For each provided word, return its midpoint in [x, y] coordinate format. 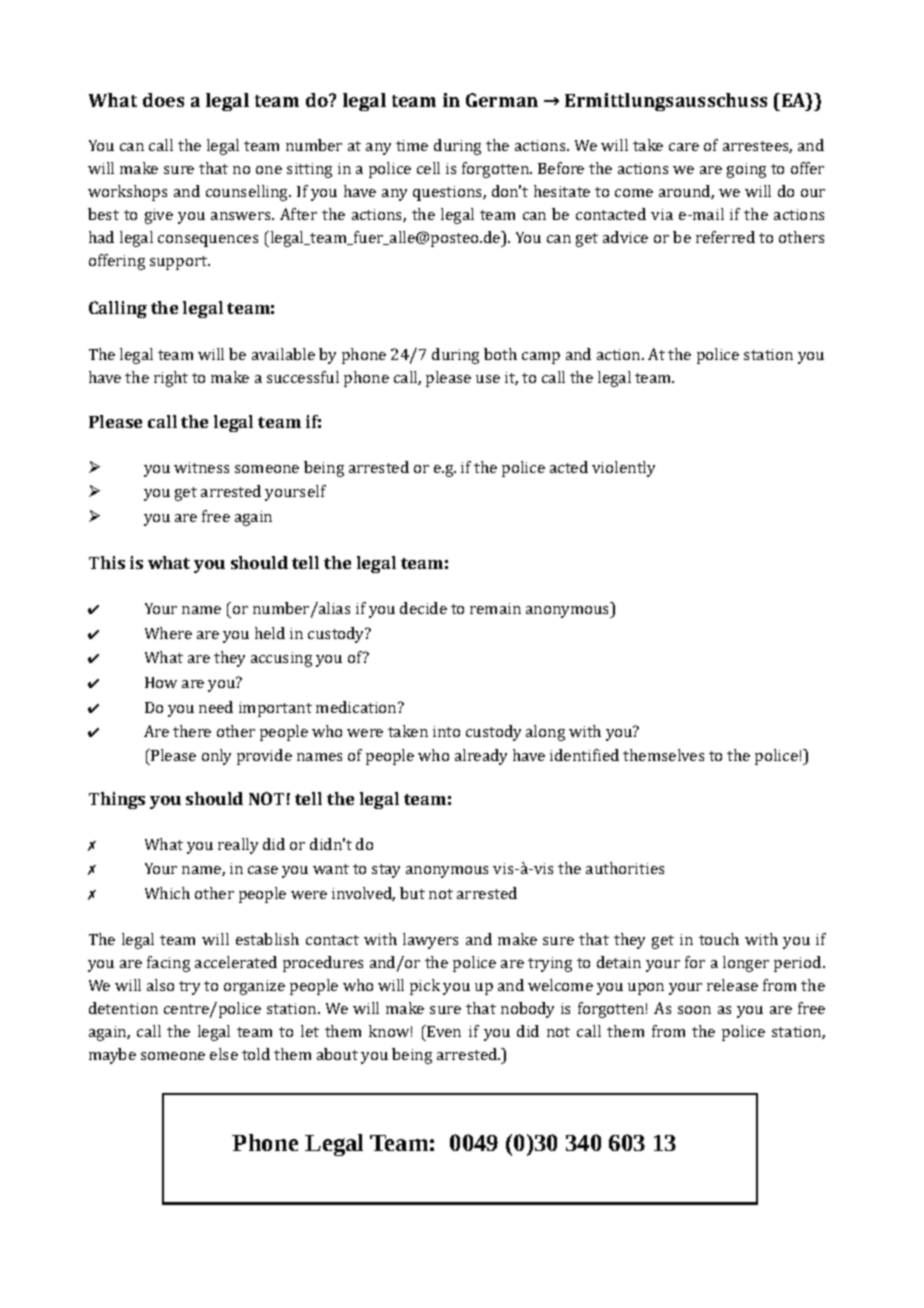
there [192, 731]
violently [623, 469]
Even [443, 1031]
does [163, 100]
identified [584, 755]
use [488, 379]
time [412, 145]
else [224, 1054]
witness [201, 467]
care [684, 147]
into [446, 731]
